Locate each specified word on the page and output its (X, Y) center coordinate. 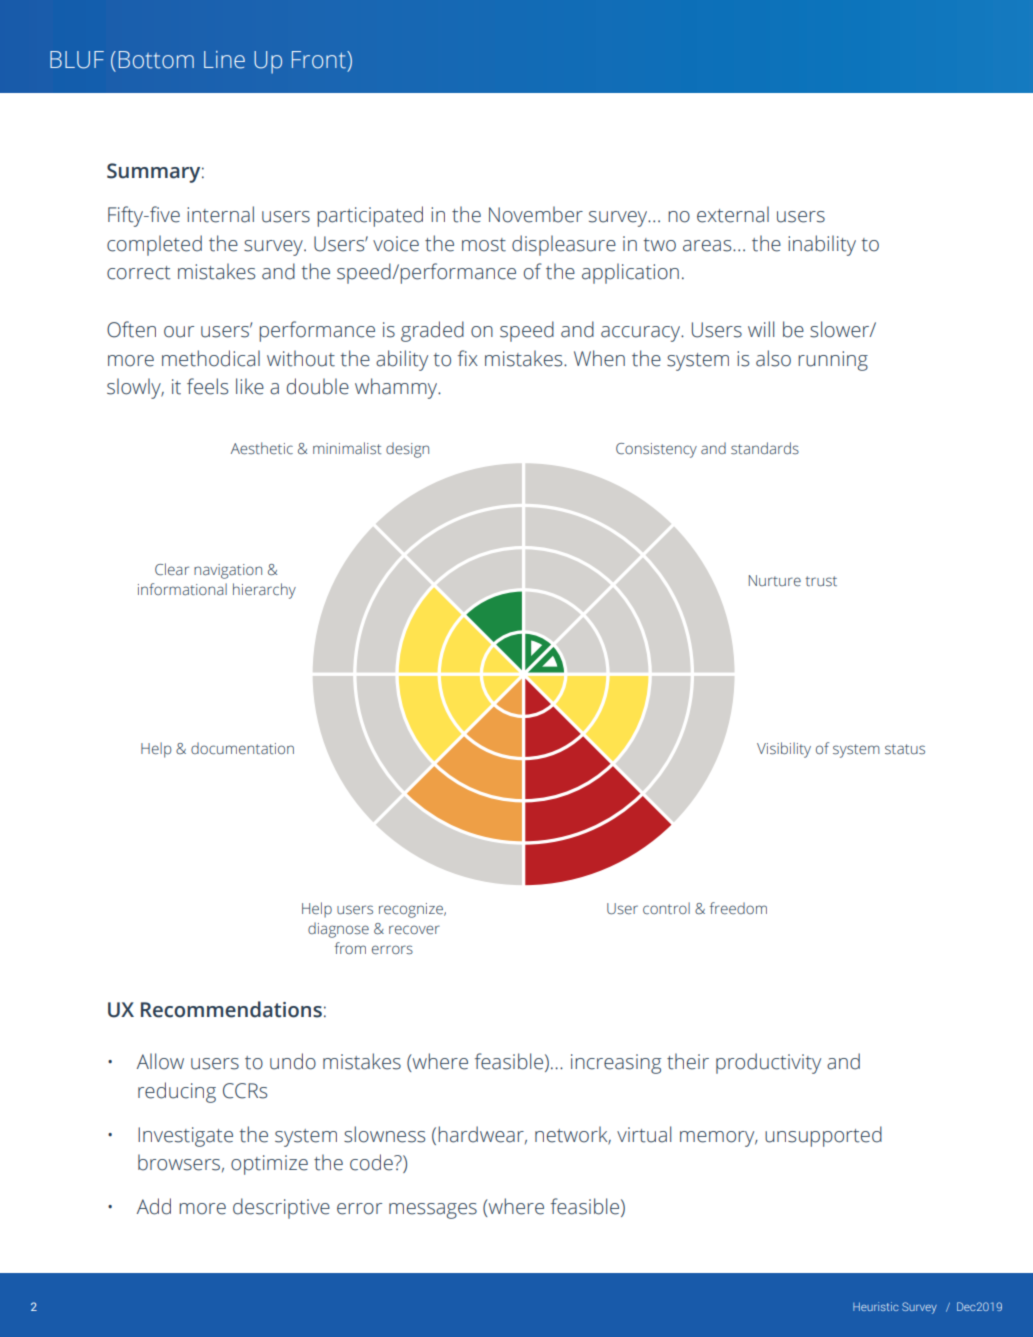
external (733, 214)
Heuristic (876, 1306)
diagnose (338, 930)
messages (433, 1211)
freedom (738, 908)
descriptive (281, 1208)
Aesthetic (262, 448)
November (536, 214)
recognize (412, 910)
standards (765, 448)
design (407, 450)
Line (224, 60)
